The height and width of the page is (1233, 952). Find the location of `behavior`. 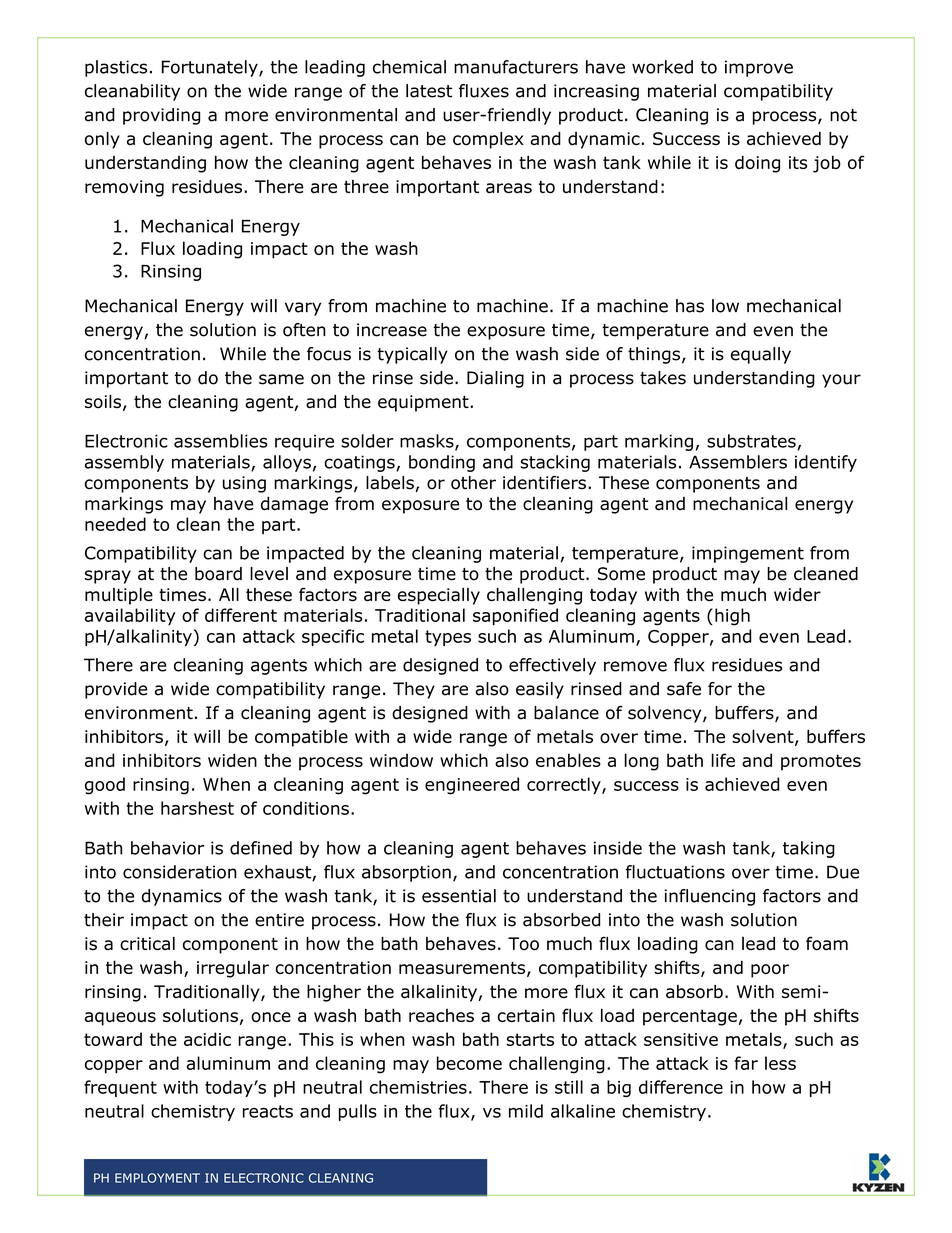

behavior is located at coordinates (167, 848).
